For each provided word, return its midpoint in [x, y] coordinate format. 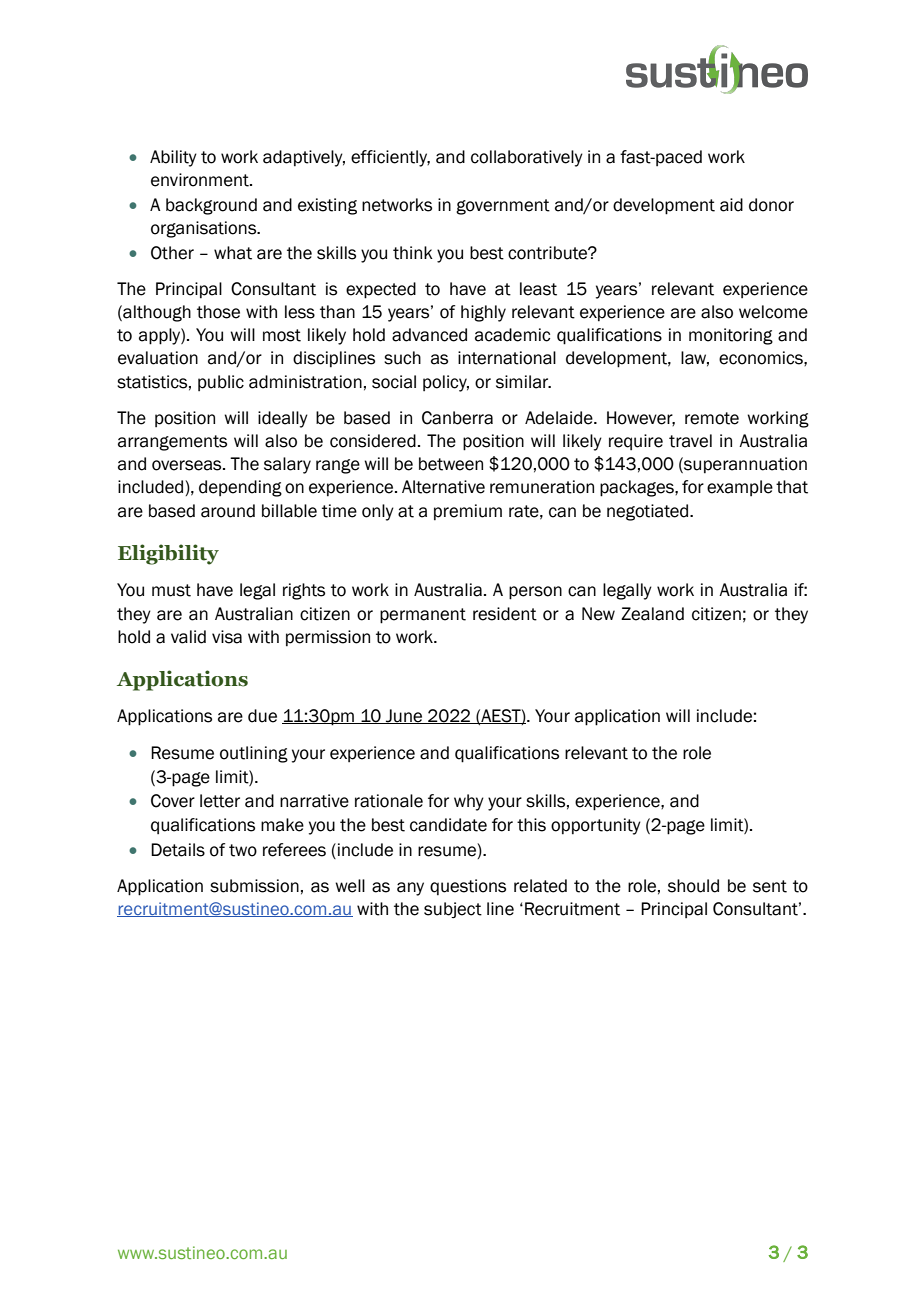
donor [771, 205]
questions [468, 887]
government [503, 207]
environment [201, 180]
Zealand [652, 614]
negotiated [649, 512]
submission [254, 886]
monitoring [731, 336]
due [262, 716]
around [228, 511]
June [404, 716]
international [507, 358]
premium [468, 512]
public [221, 383]
